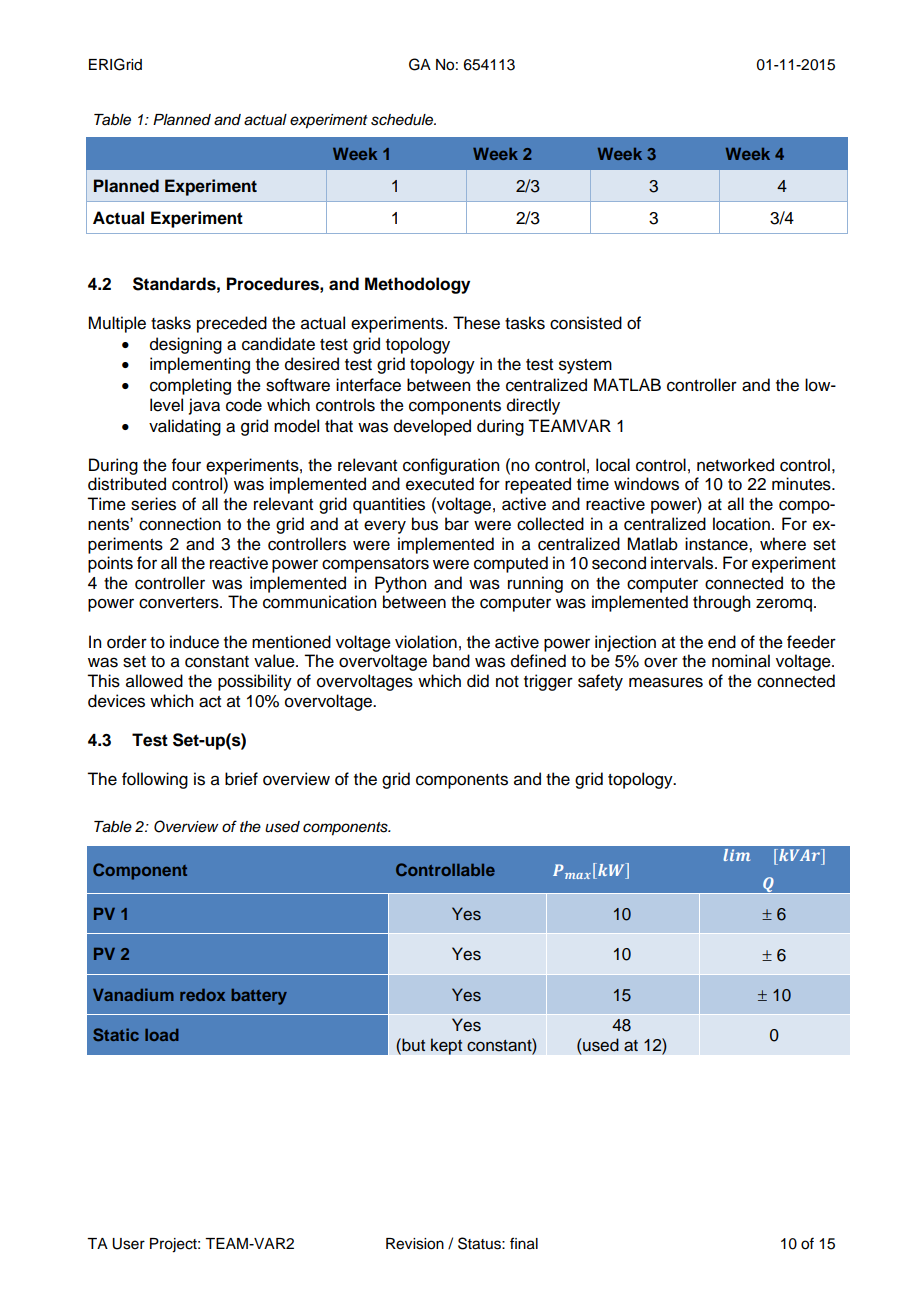  Describe the element at coordinates (185, 427) in the image. I see `validating` at that location.
